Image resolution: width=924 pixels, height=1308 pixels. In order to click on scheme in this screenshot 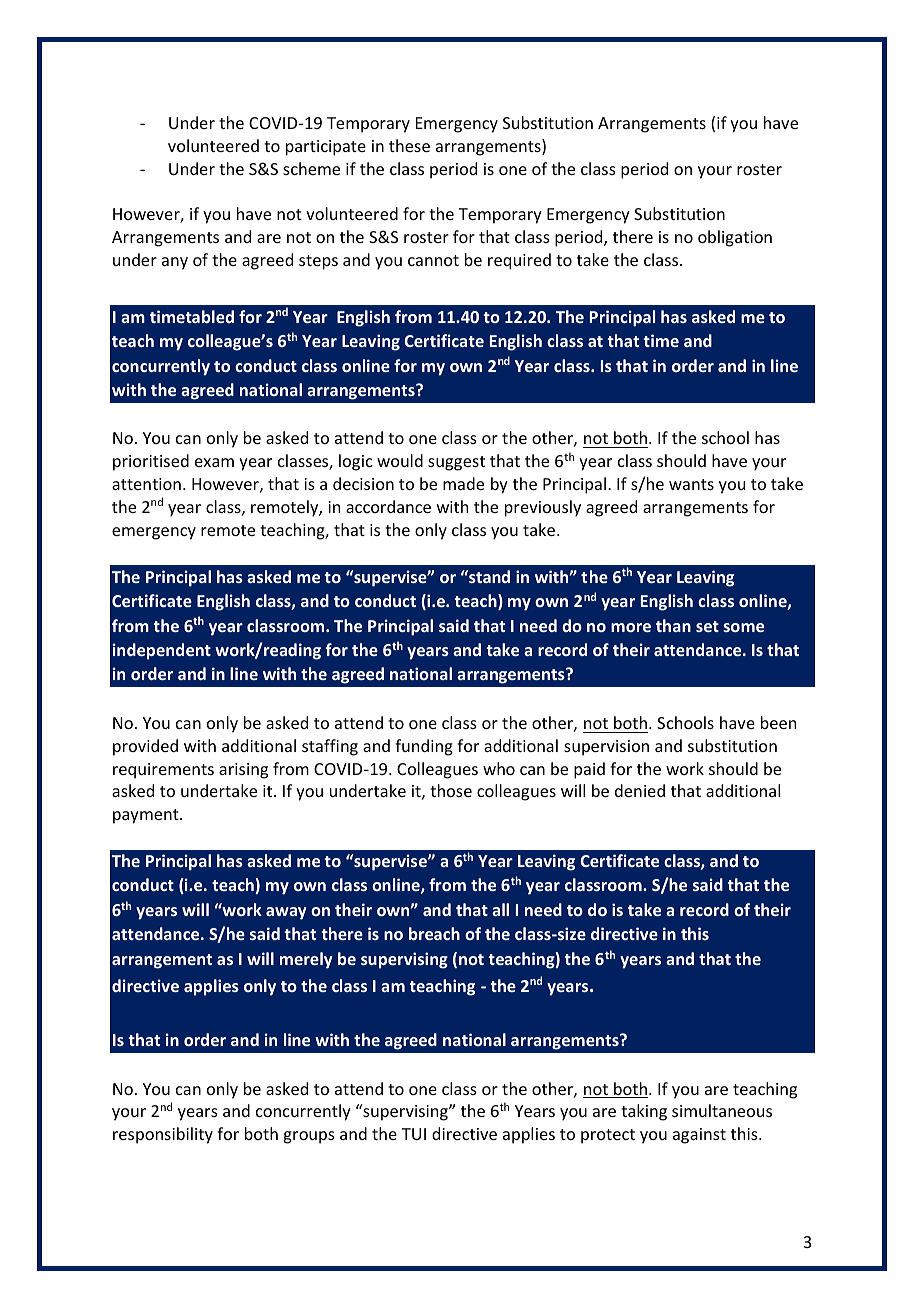, I will do `click(311, 168)`.
